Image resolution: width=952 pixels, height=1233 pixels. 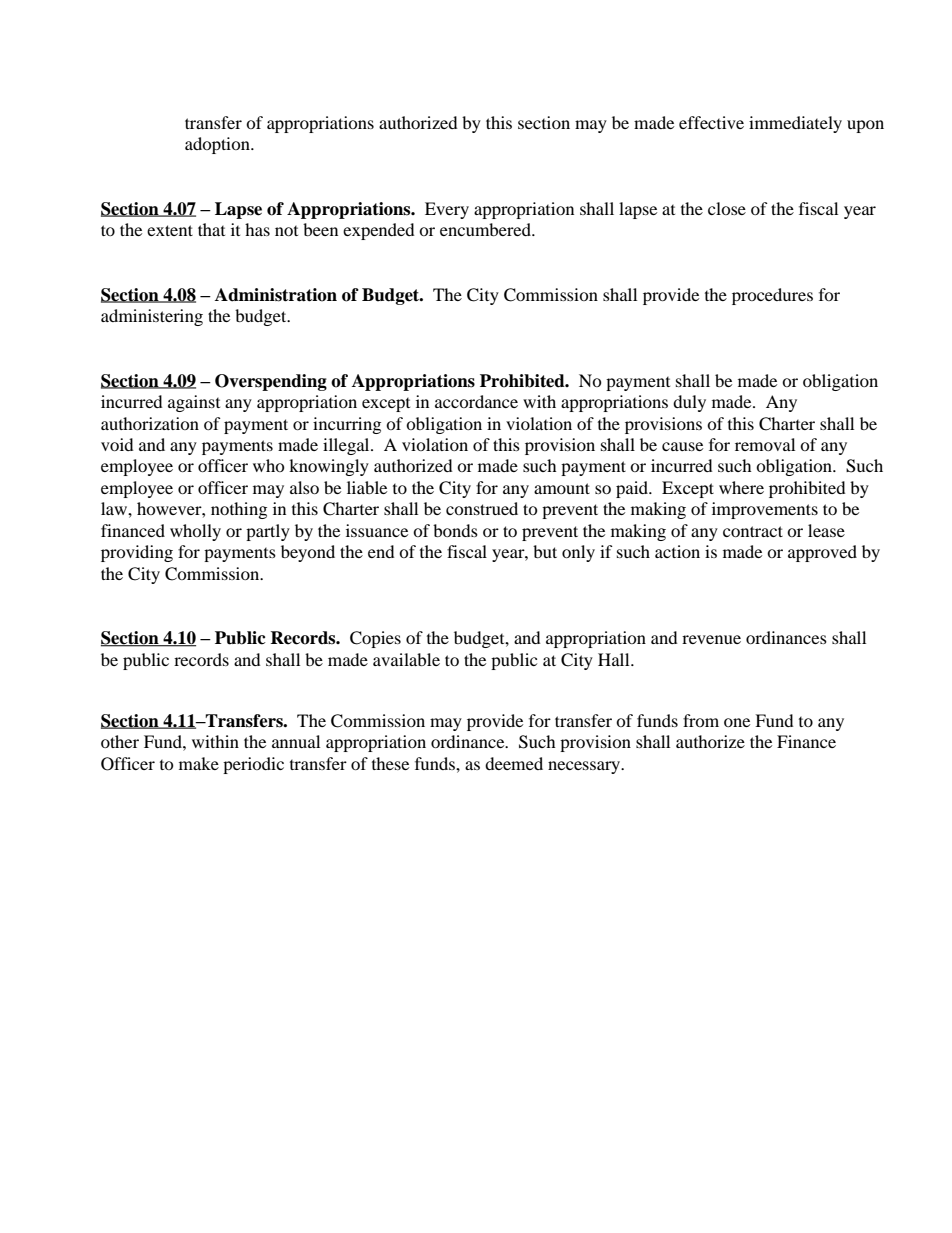 What do you see at coordinates (218, 145) in the page?
I see `adoption` at bounding box center [218, 145].
